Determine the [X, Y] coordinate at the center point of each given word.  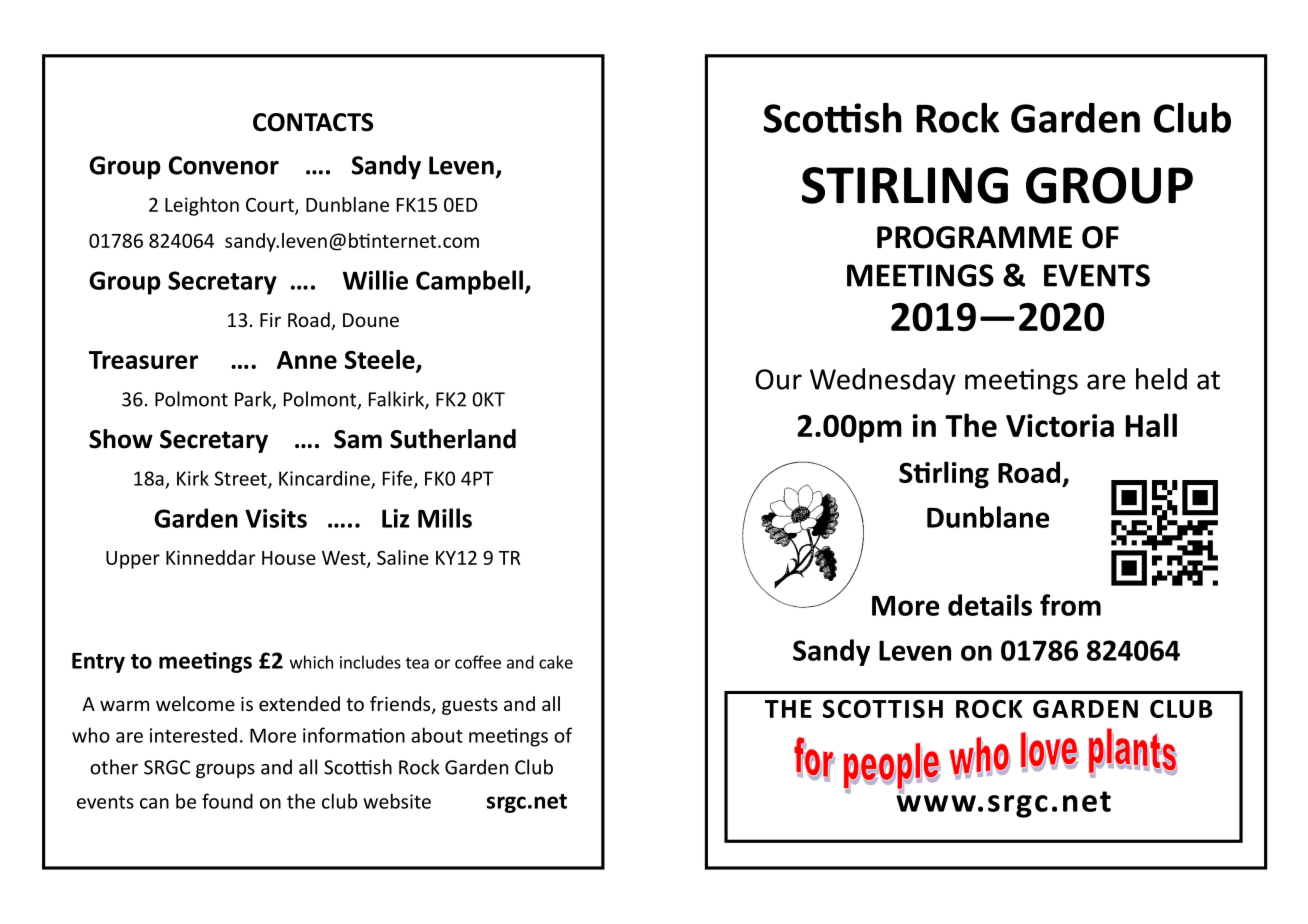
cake [556, 662]
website [397, 801]
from [1070, 605]
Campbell [469, 282]
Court [271, 206]
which [311, 662]
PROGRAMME [974, 237]
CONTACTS [313, 122]
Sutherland [453, 439]
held [1161, 379]
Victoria [1060, 425]
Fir [270, 320]
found [227, 801]
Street [241, 479]
